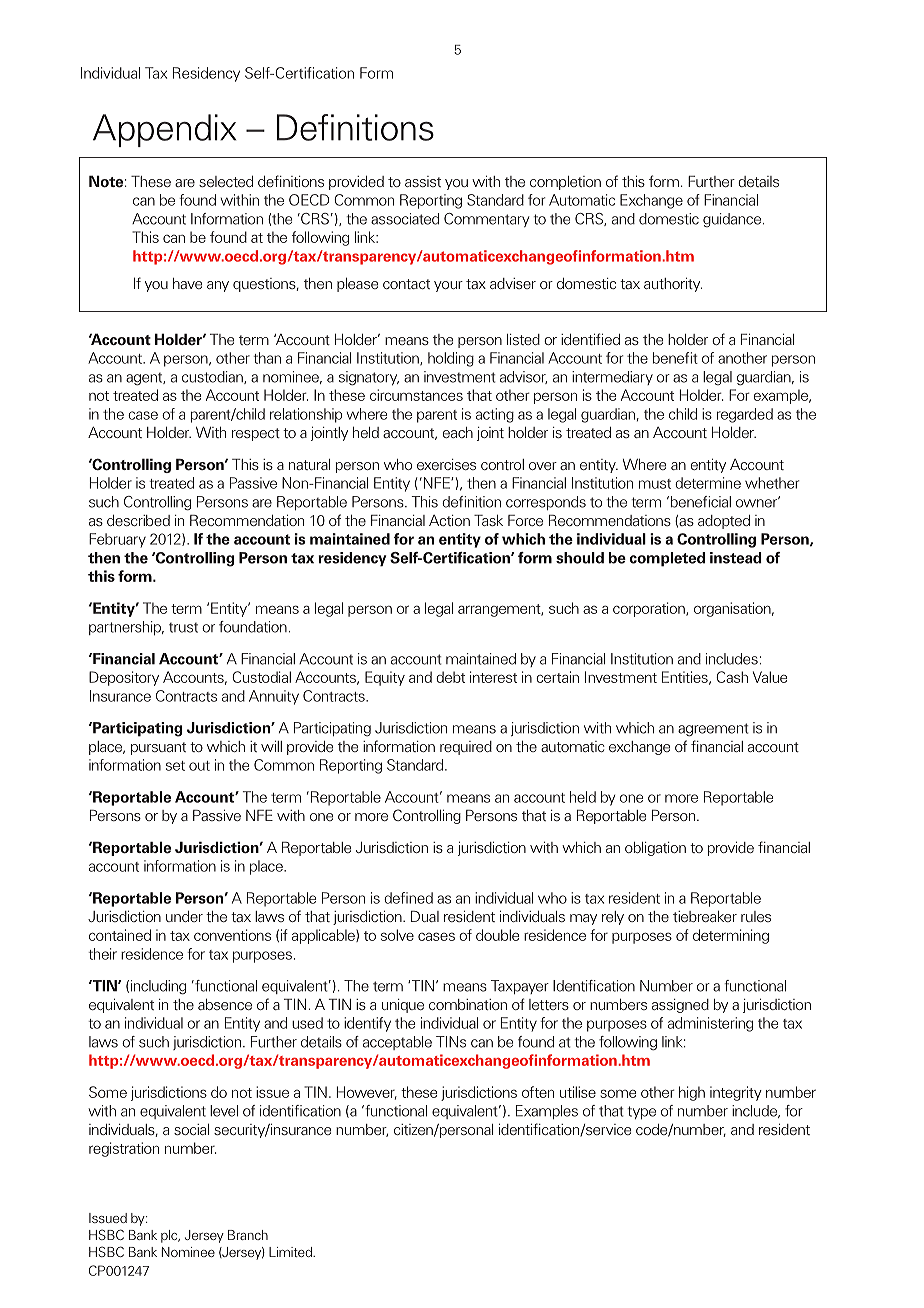 Image resolution: width=924 pixels, height=1308 pixels. I want to click on guidance, so click(732, 220).
